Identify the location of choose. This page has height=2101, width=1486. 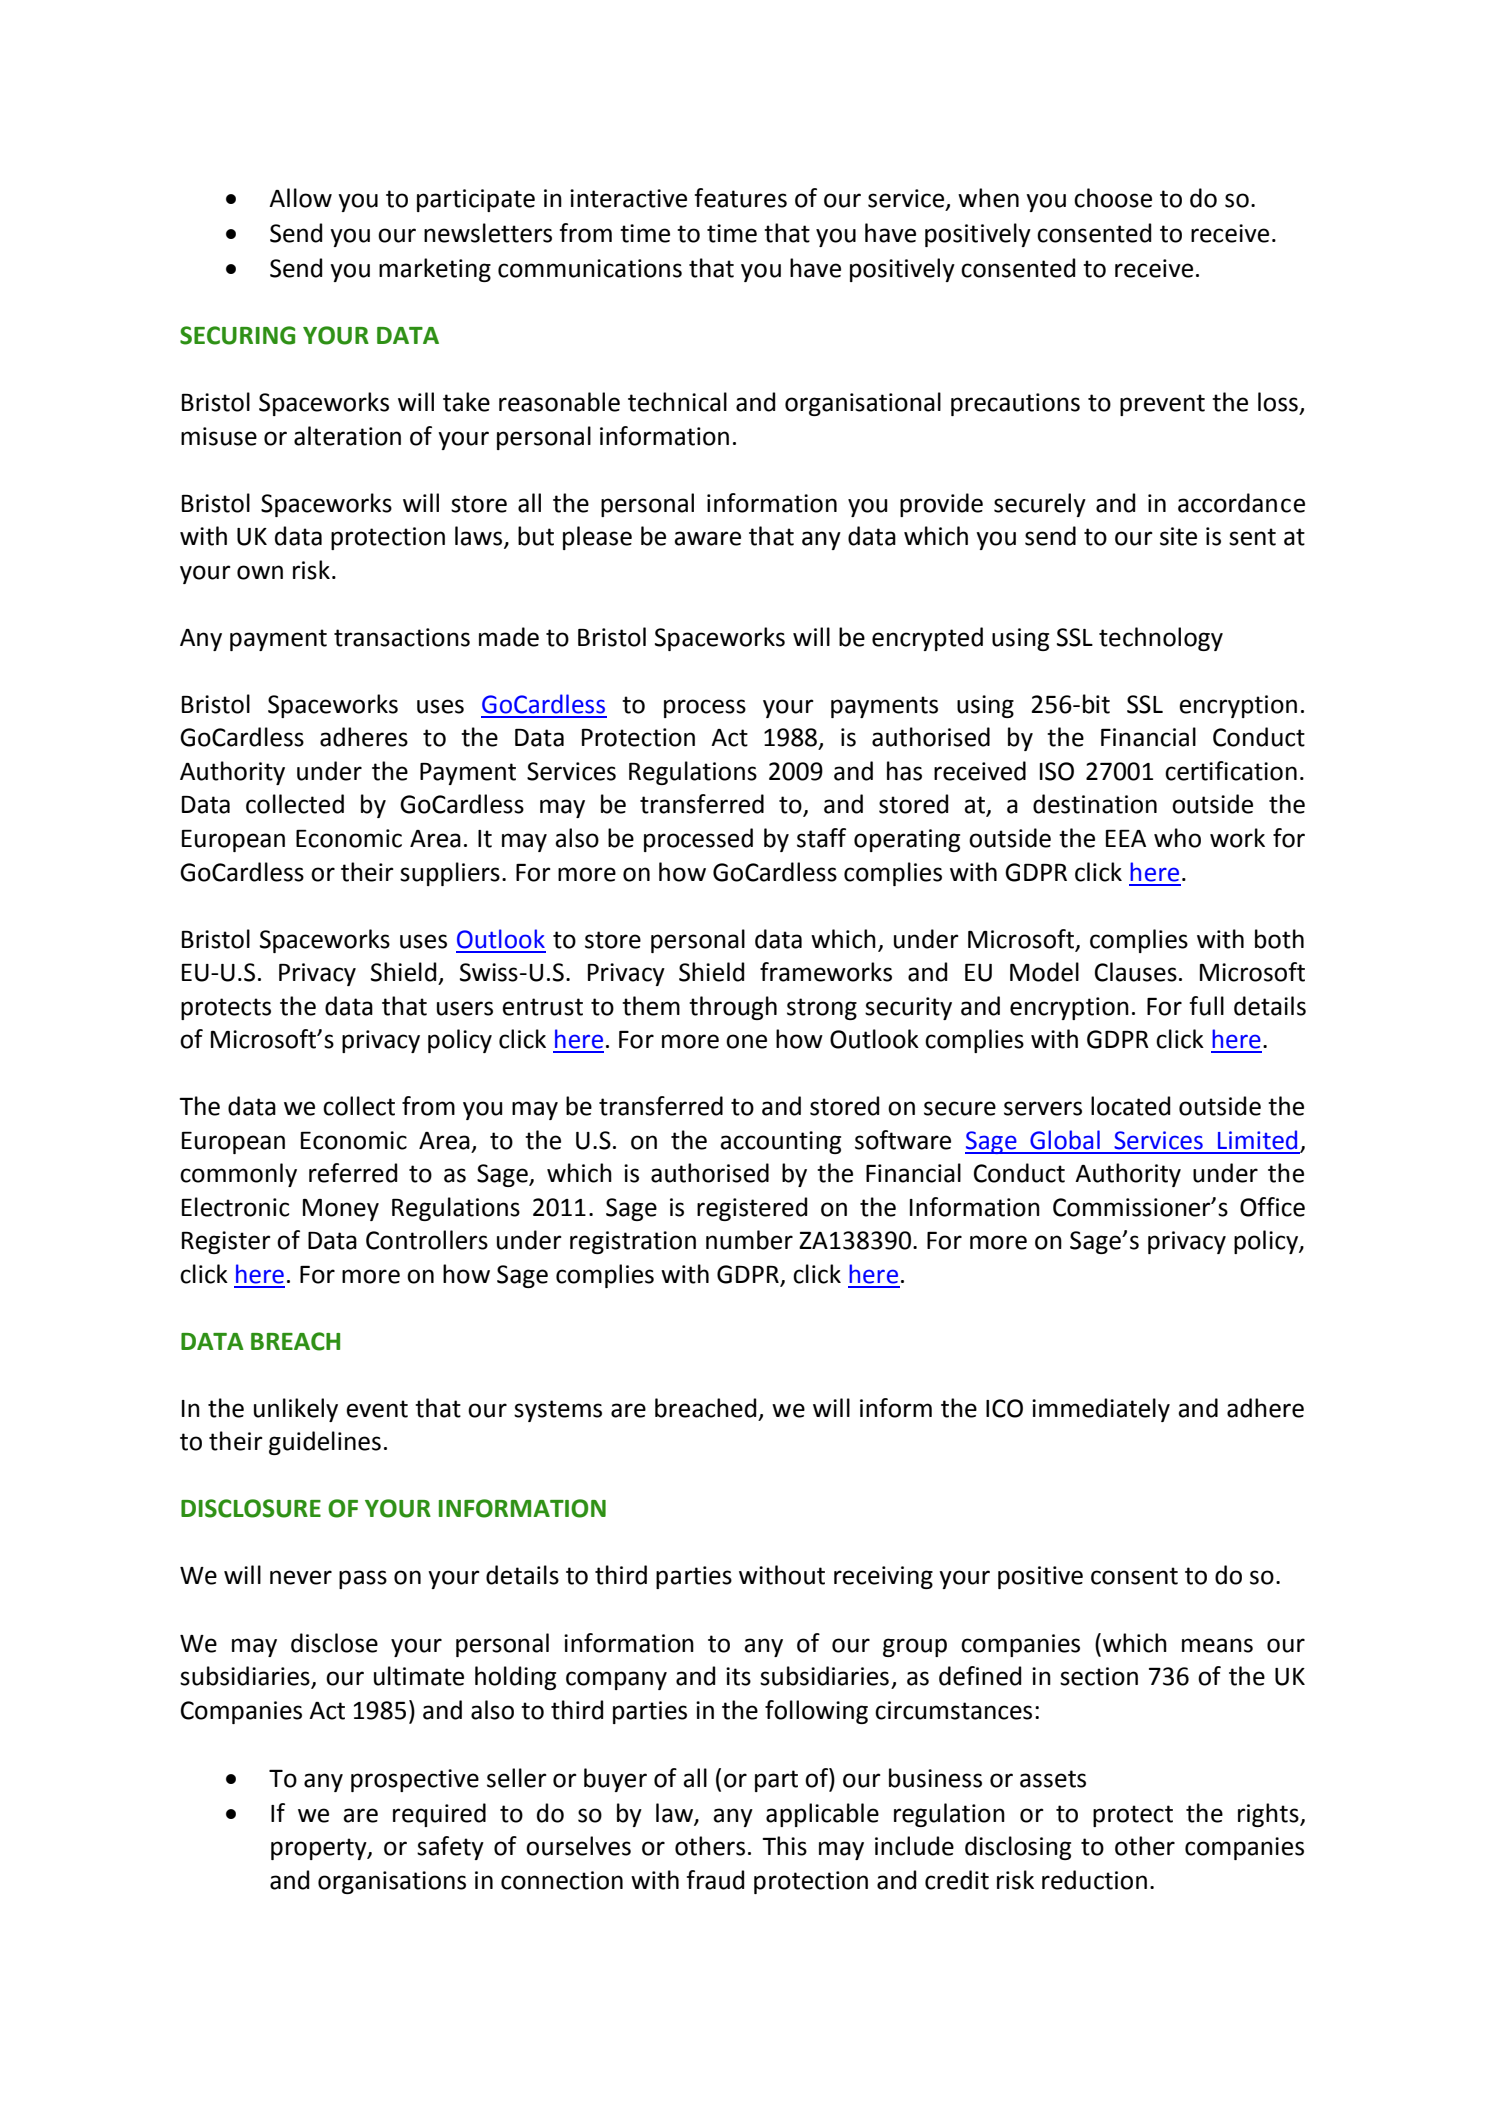
(1113, 198).
